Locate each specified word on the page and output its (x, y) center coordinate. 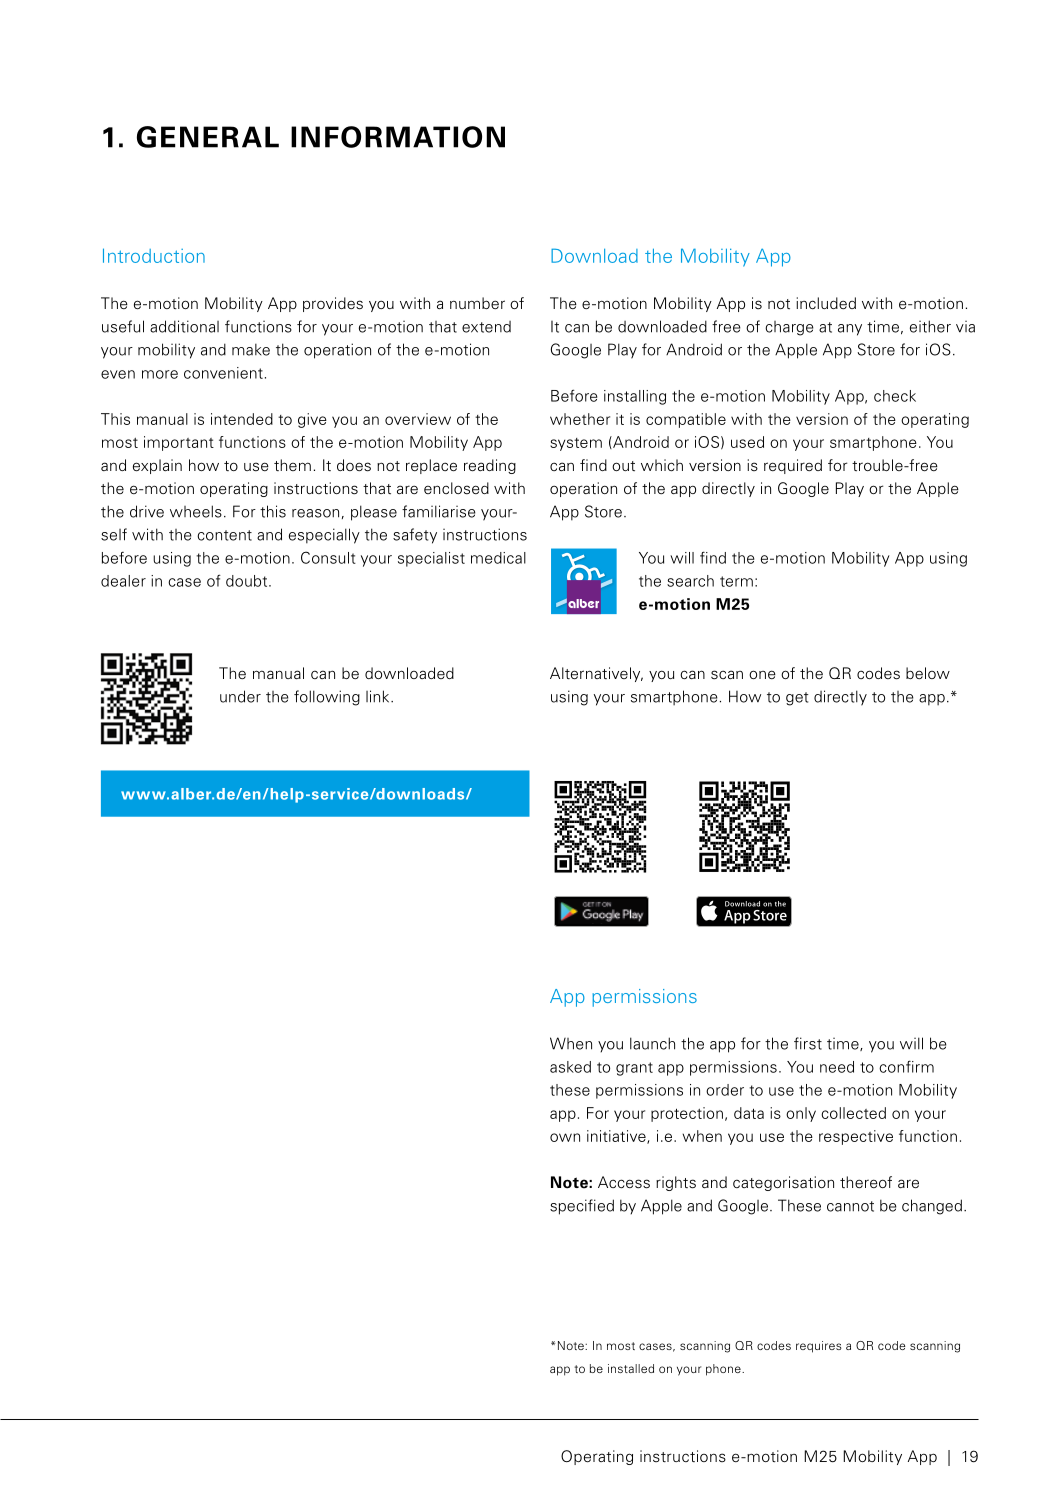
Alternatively (596, 674)
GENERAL (208, 137)
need (837, 1067)
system (576, 444)
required (793, 466)
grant (634, 1069)
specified (582, 1207)
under (240, 696)
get (797, 699)
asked (570, 1067)
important (179, 443)
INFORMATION (398, 137)
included (826, 303)
